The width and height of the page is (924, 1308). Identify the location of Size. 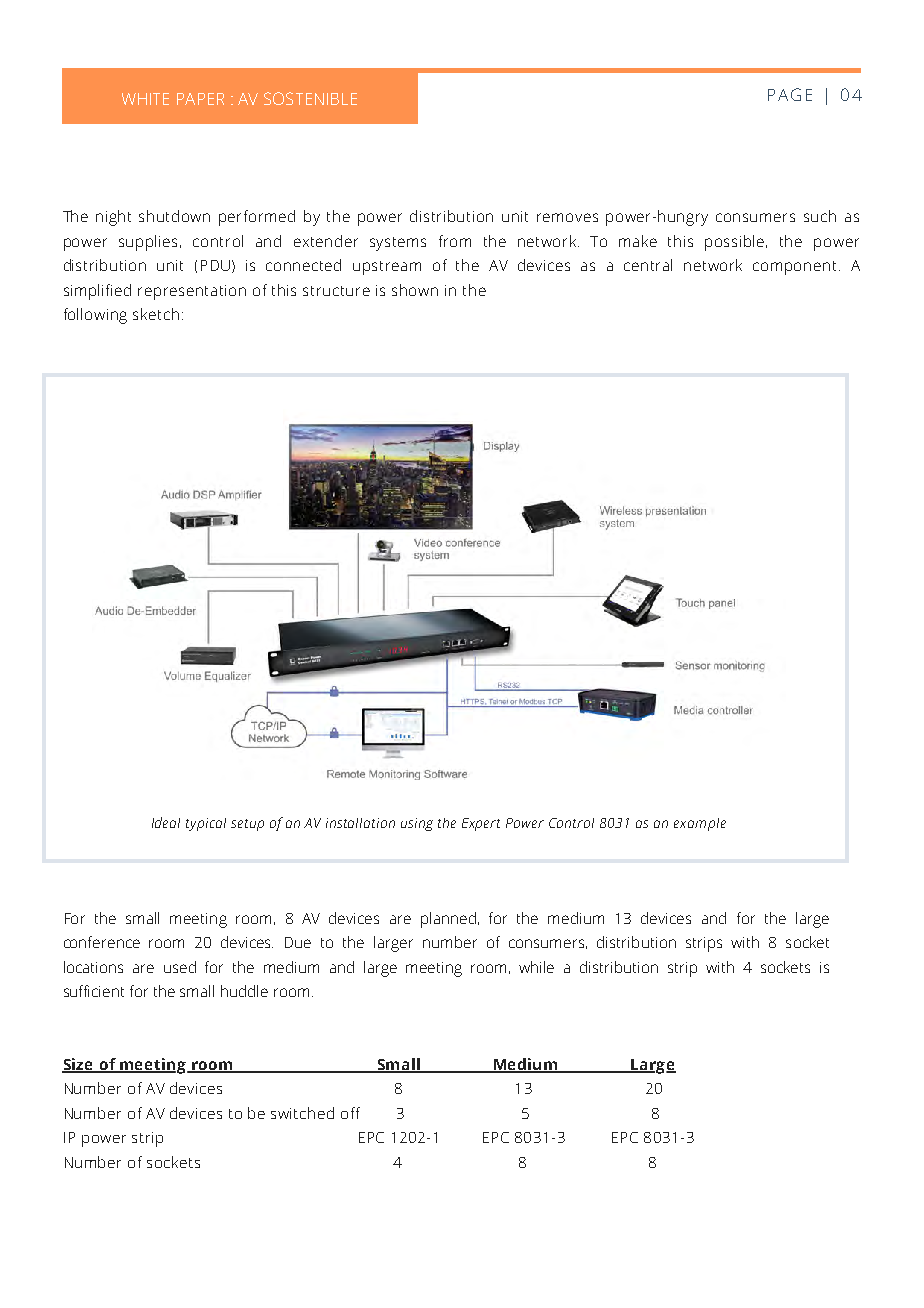
(79, 1065).
